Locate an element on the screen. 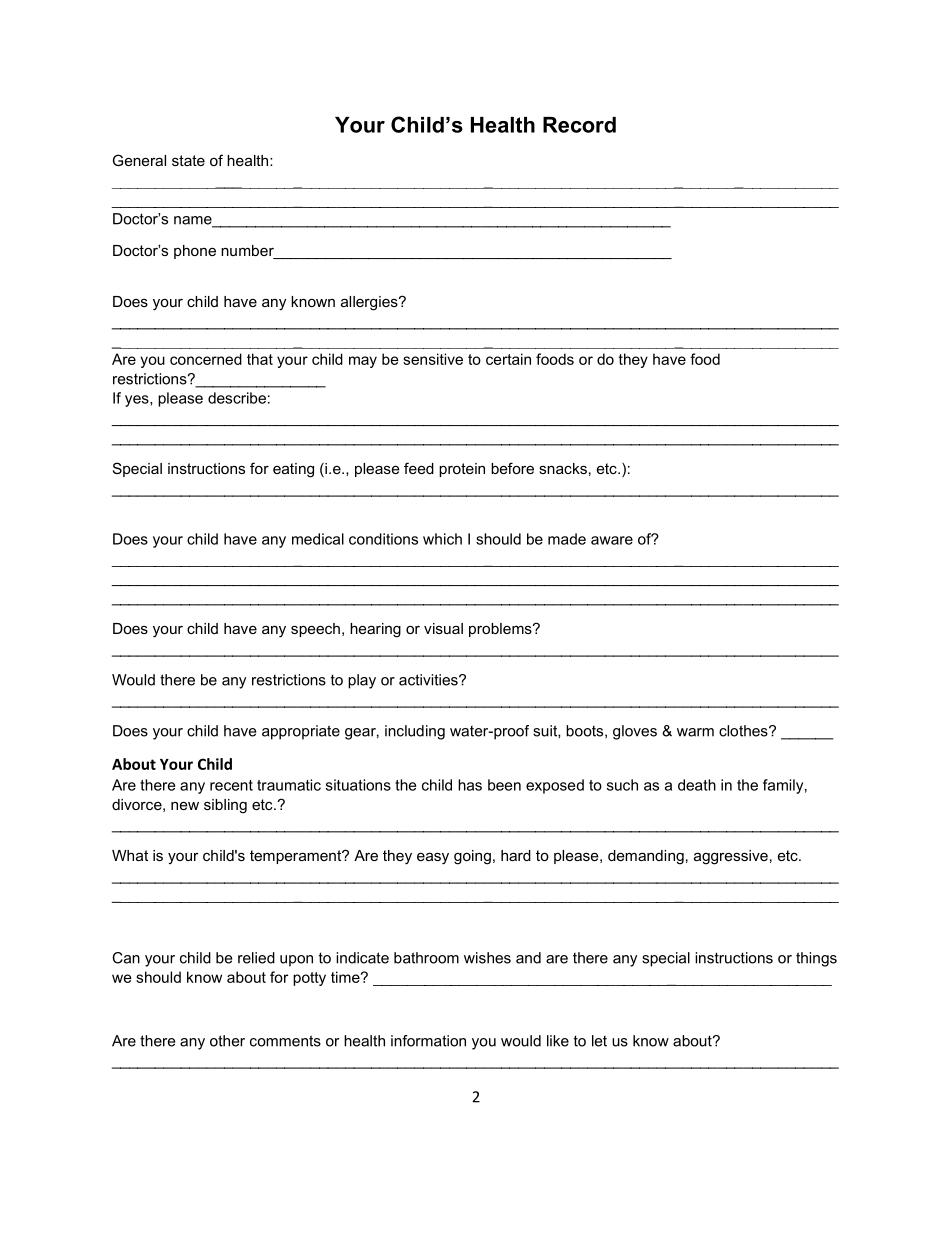 The width and height of the screenshot is (952, 1233). aware is located at coordinates (612, 540).
